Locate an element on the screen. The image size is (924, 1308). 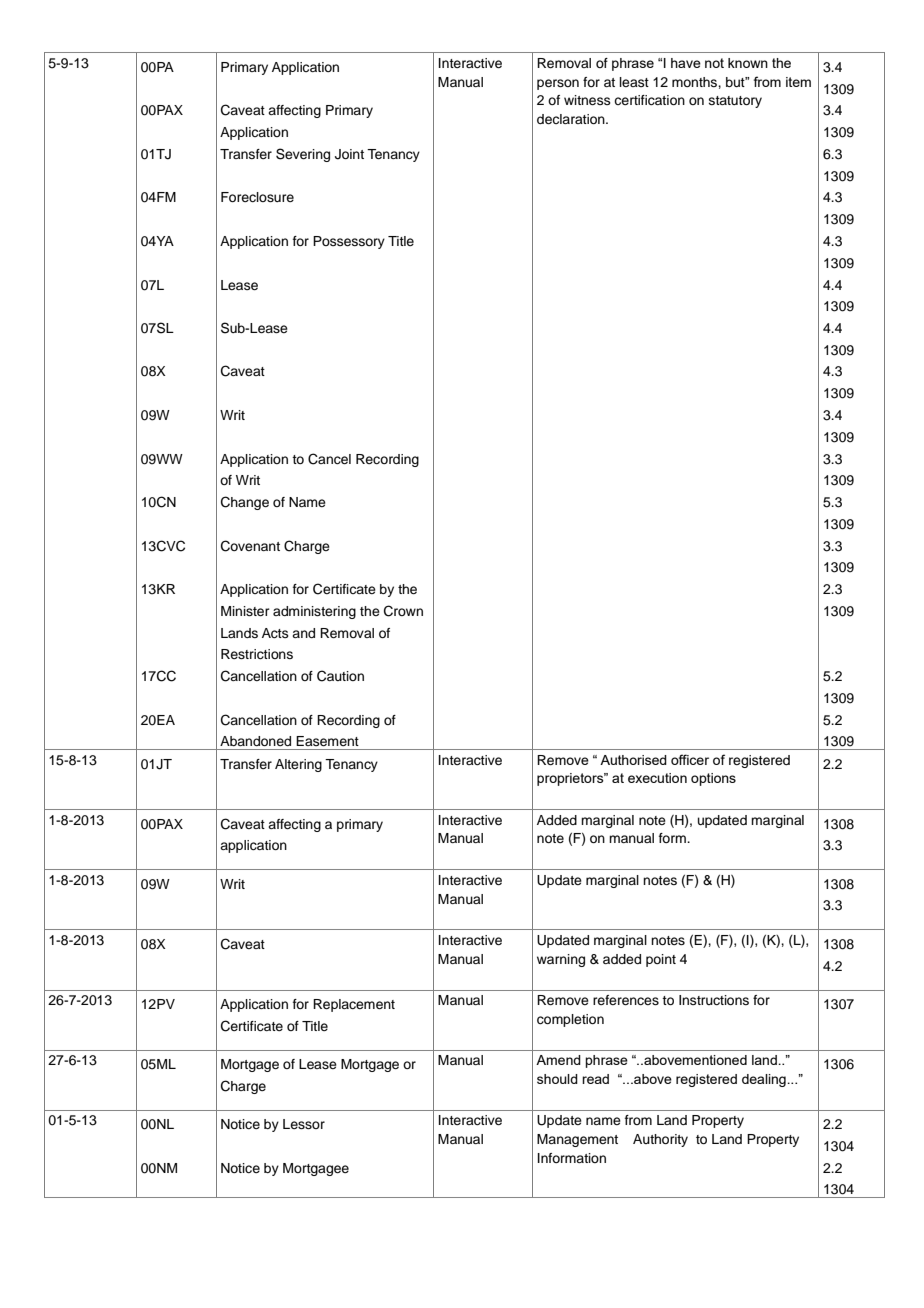
options is located at coordinates (713, 779).
